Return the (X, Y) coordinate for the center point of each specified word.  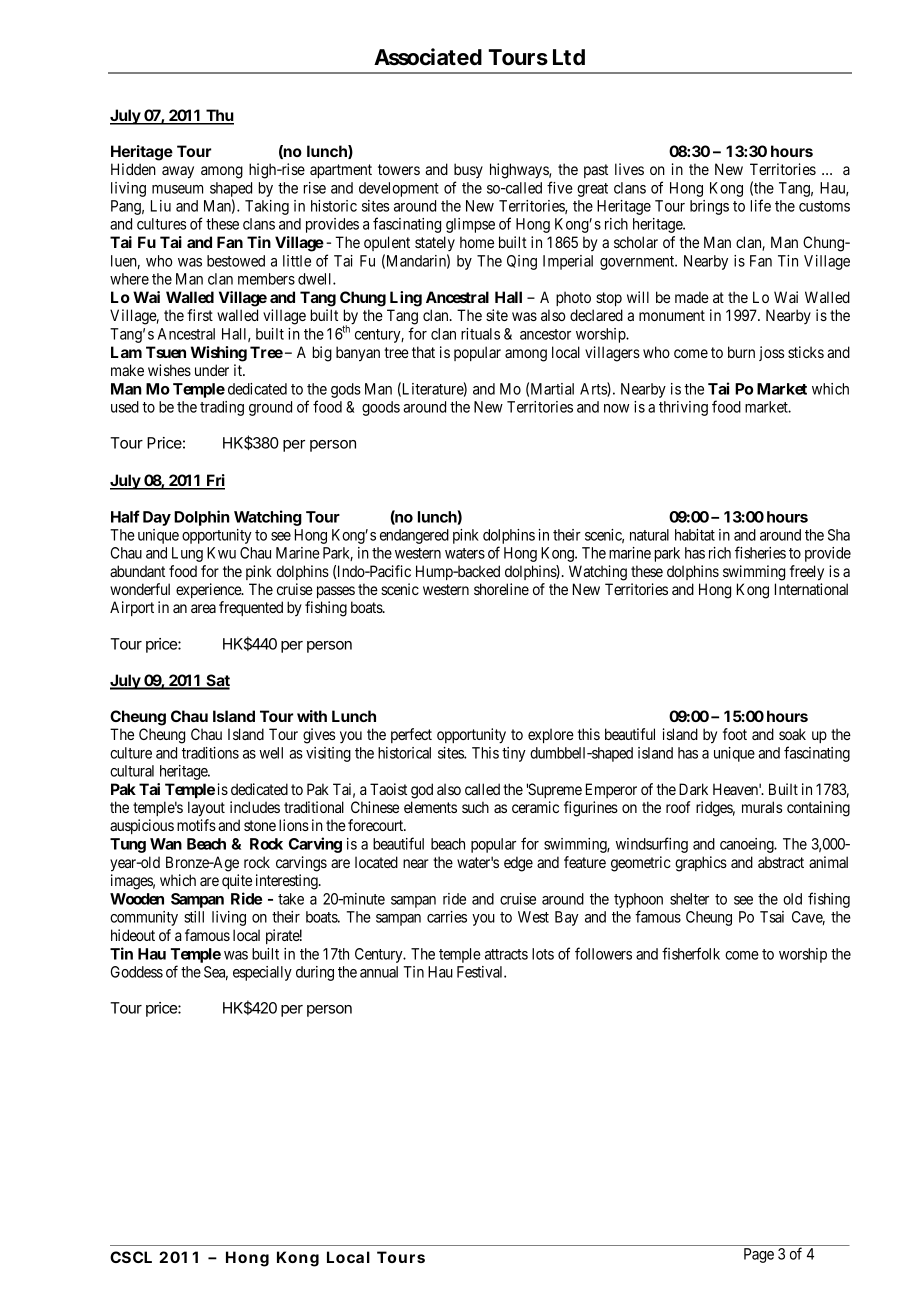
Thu (219, 116)
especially (262, 973)
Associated (428, 57)
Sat (217, 681)
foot (735, 734)
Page (759, 1255)
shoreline (501, 589)
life (761, 205)
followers (603, 953)
